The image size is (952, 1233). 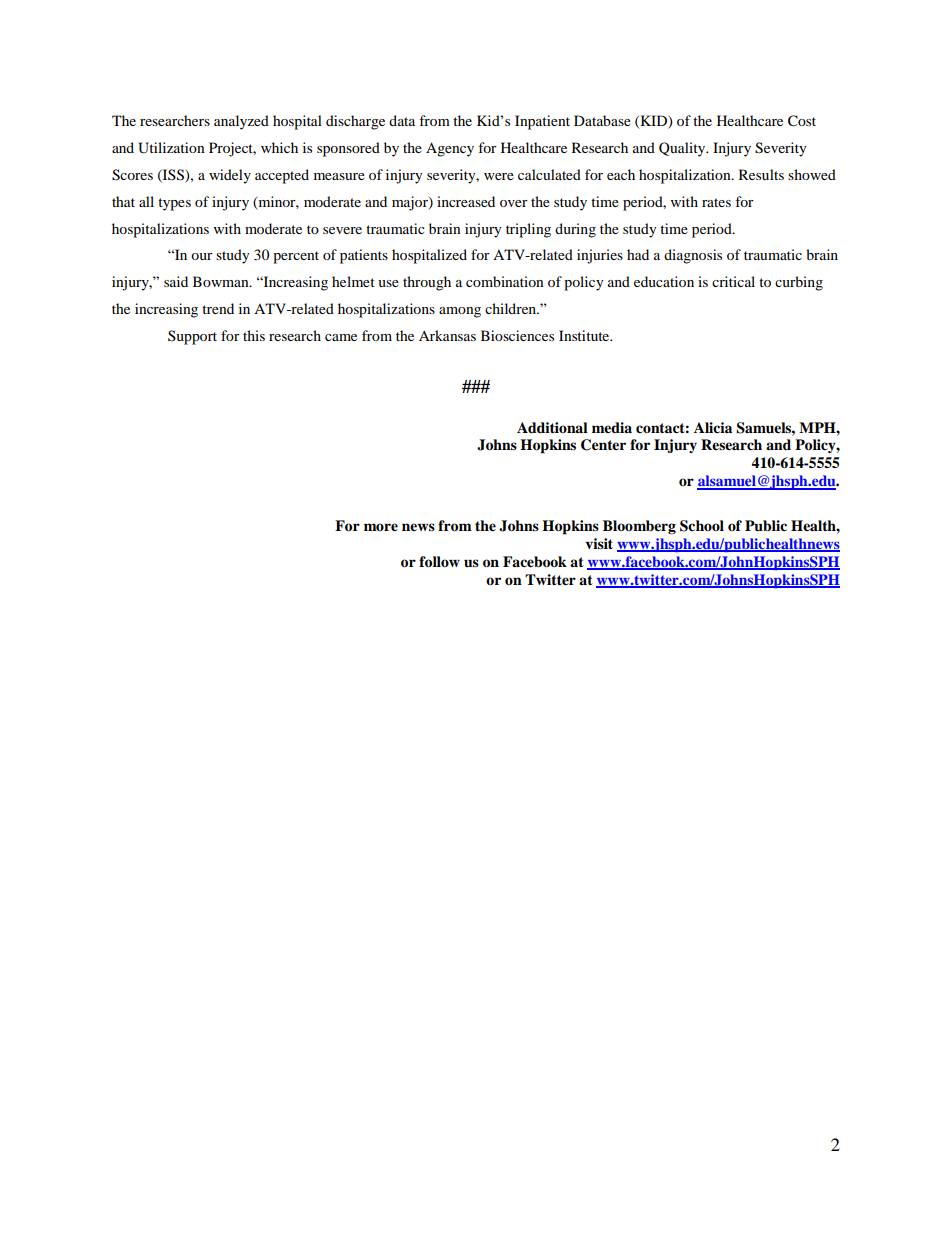 I want to click on Agency, so click(x=450, y=149).
